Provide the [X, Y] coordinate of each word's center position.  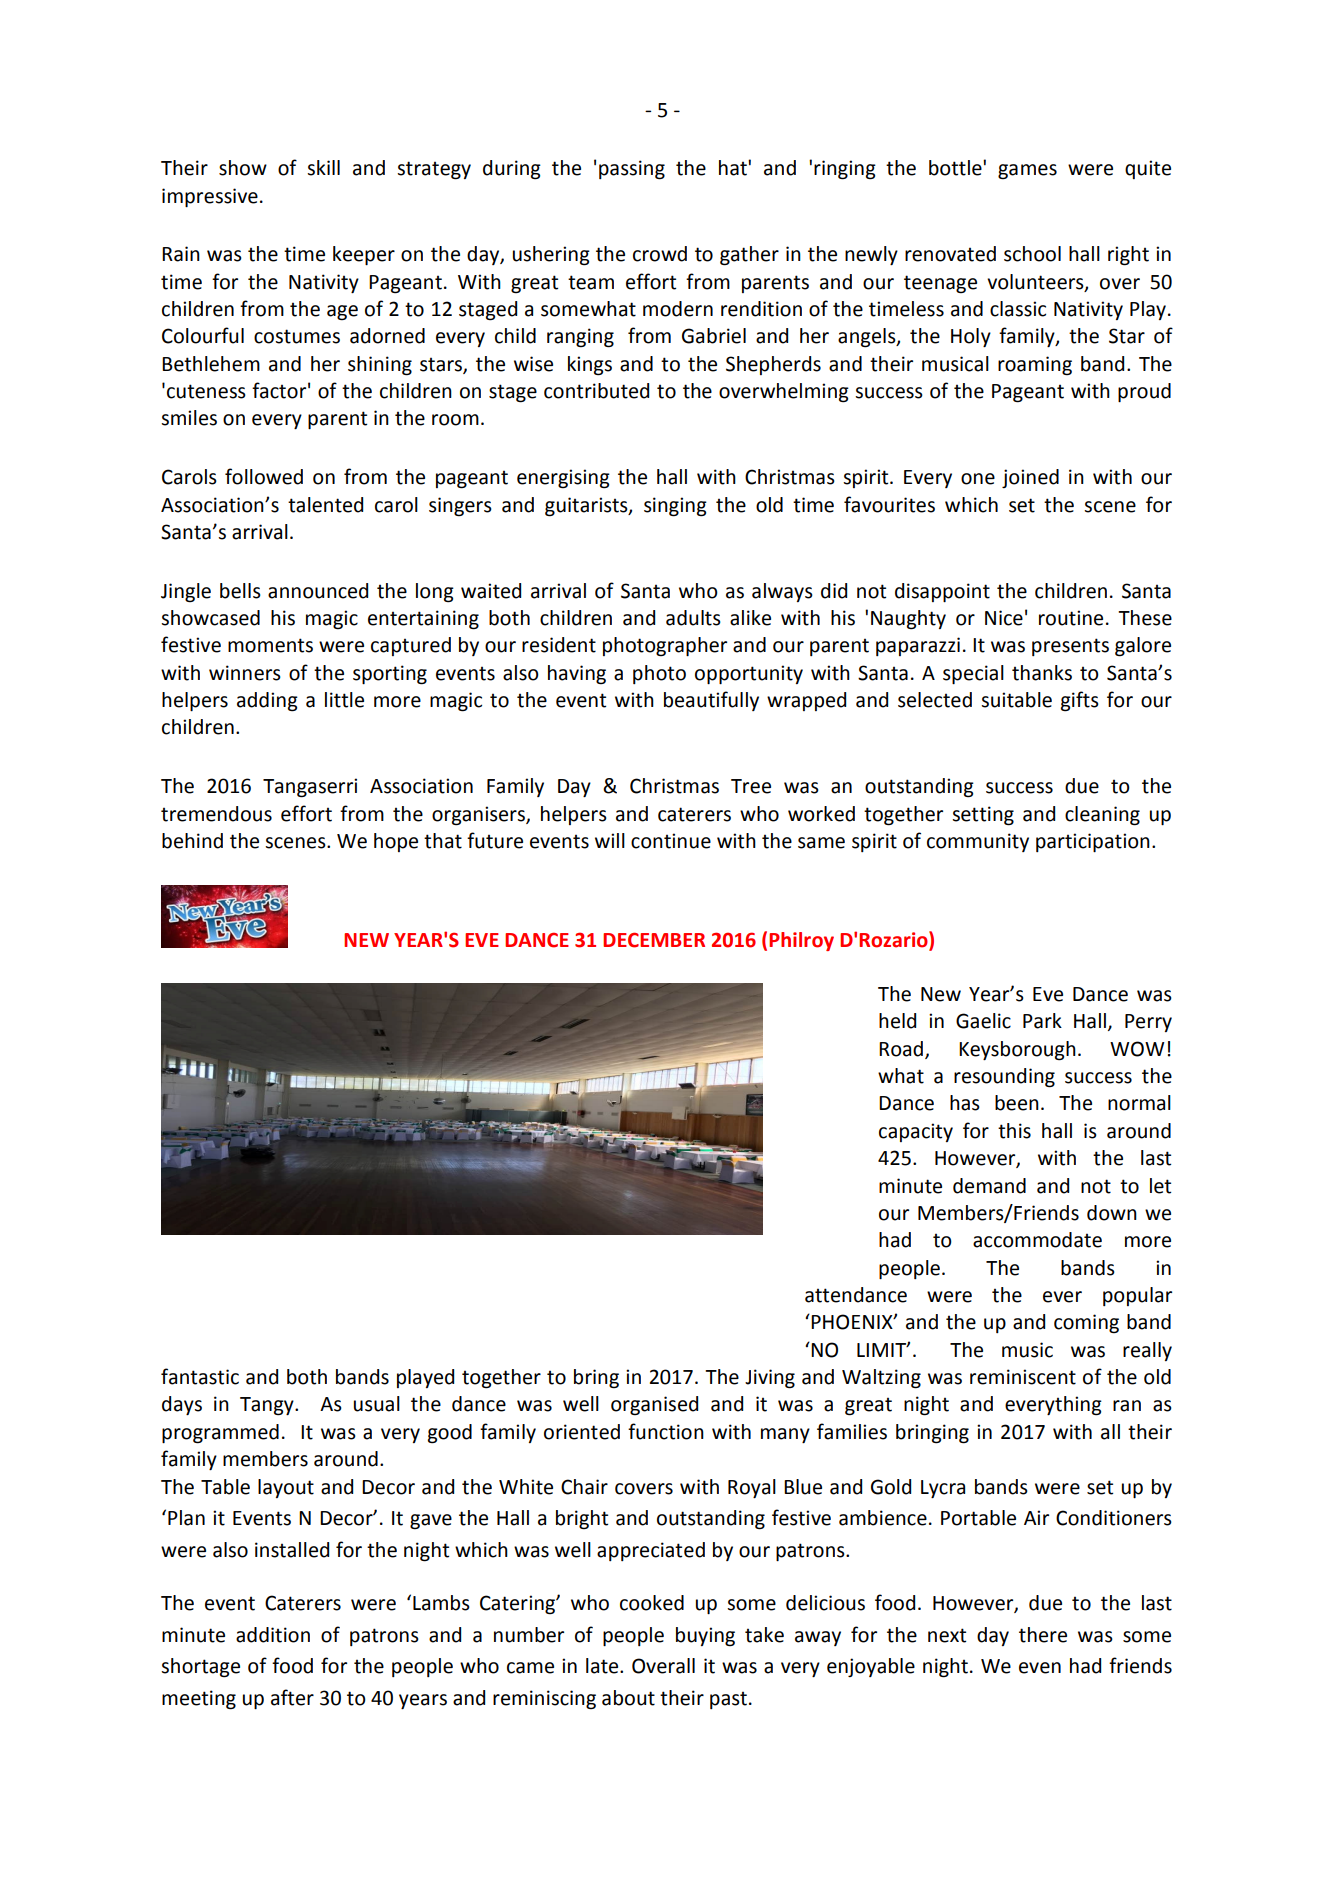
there [1043, 1635]
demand [989, 1186]
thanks [1042, 673]
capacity [916, 1132]
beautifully [711, 701]
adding [267, 702]
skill [323, 168]
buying [705, 1637]
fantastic [200, 1376]
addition [273, 1635]
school [1032, 254]
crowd [660, 254]
